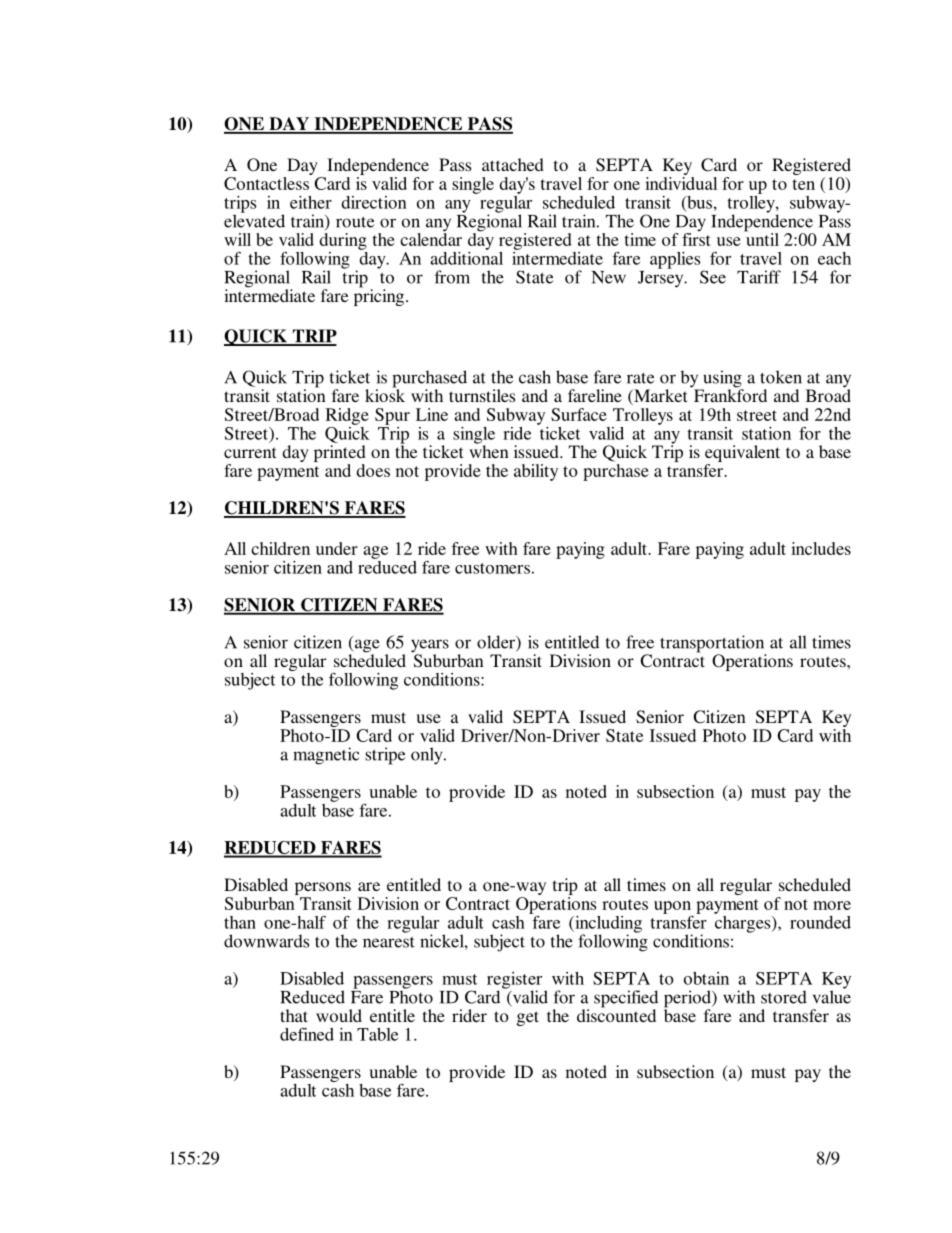 The image size is (952, 1233). Describe the element at coordinates (428, 756) in the screenshot. I see `only` at that location.
